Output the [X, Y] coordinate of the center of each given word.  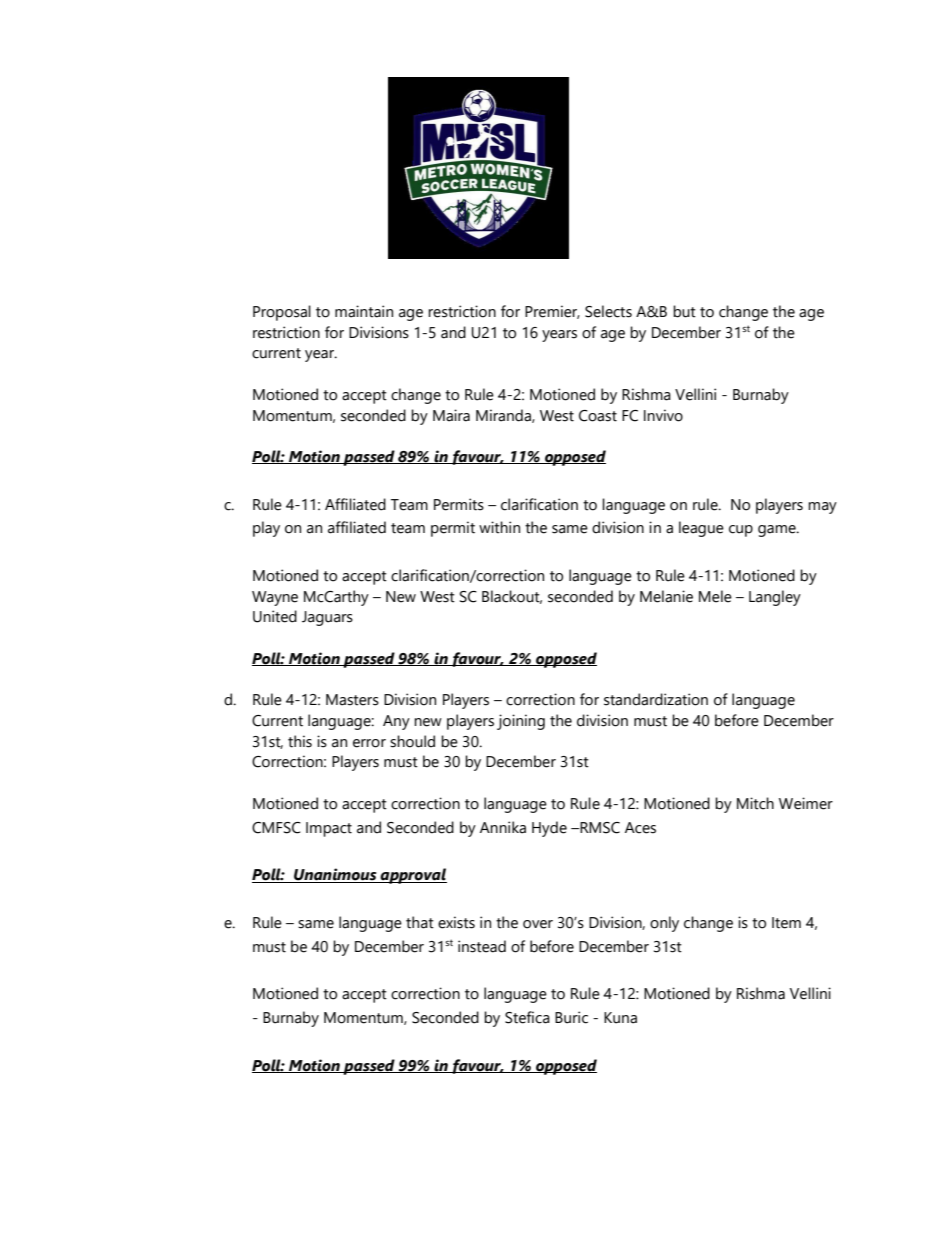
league [701, 529]
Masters [352, 700]
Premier [552, 312]
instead [482, 946]
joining [521, 722]
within [499, 527]
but [684, 311]
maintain [364, 311]
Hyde [549, 829]
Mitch [755, 803]
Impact [329, 829]
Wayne [275, 598]
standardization [656, 699]
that [420, 922]
